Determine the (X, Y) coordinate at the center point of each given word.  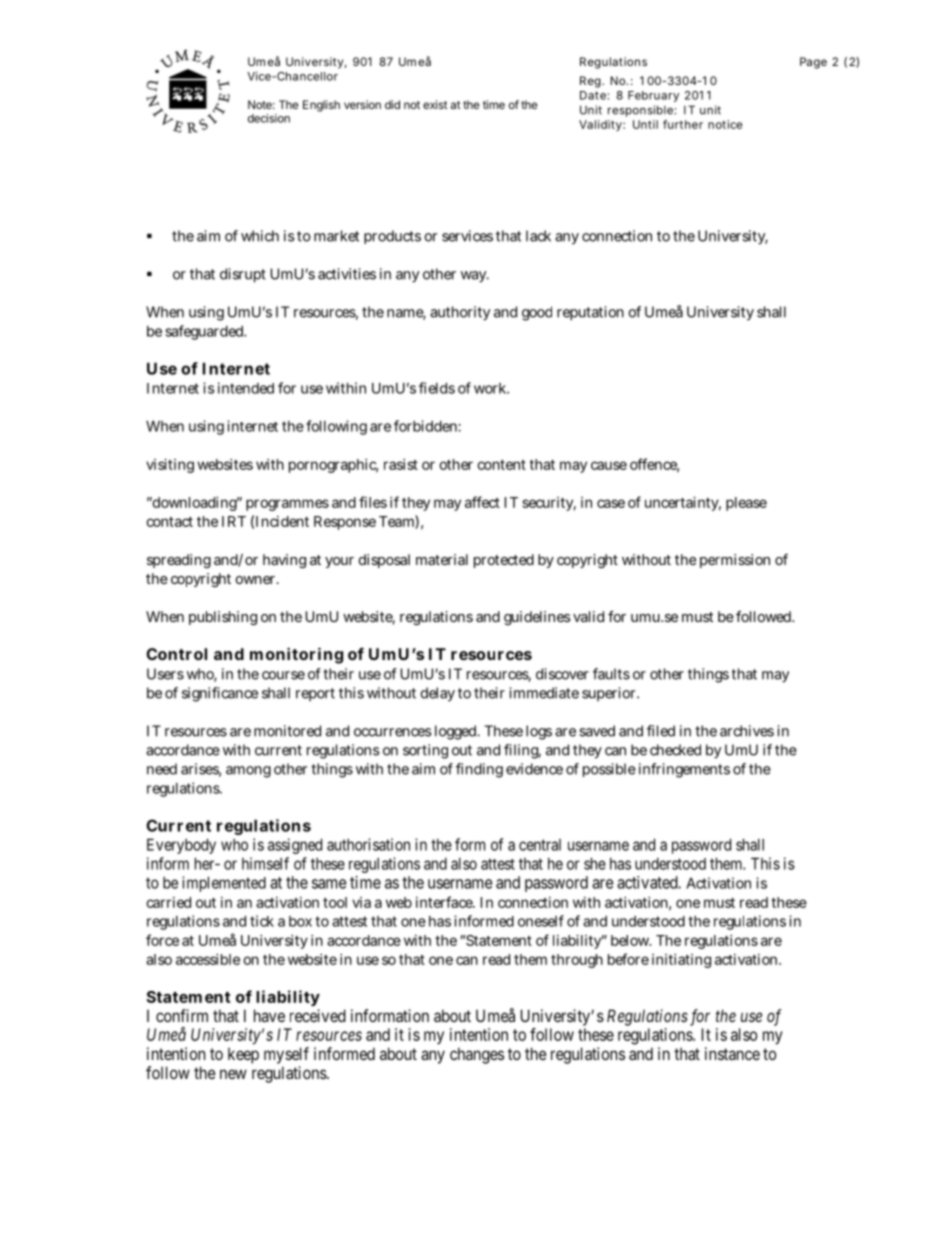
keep (243, 1055)
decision (269, 118)
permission (735, 561)
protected (504, 561)
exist (435, 104)
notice (725, 124)
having (284, 561)
